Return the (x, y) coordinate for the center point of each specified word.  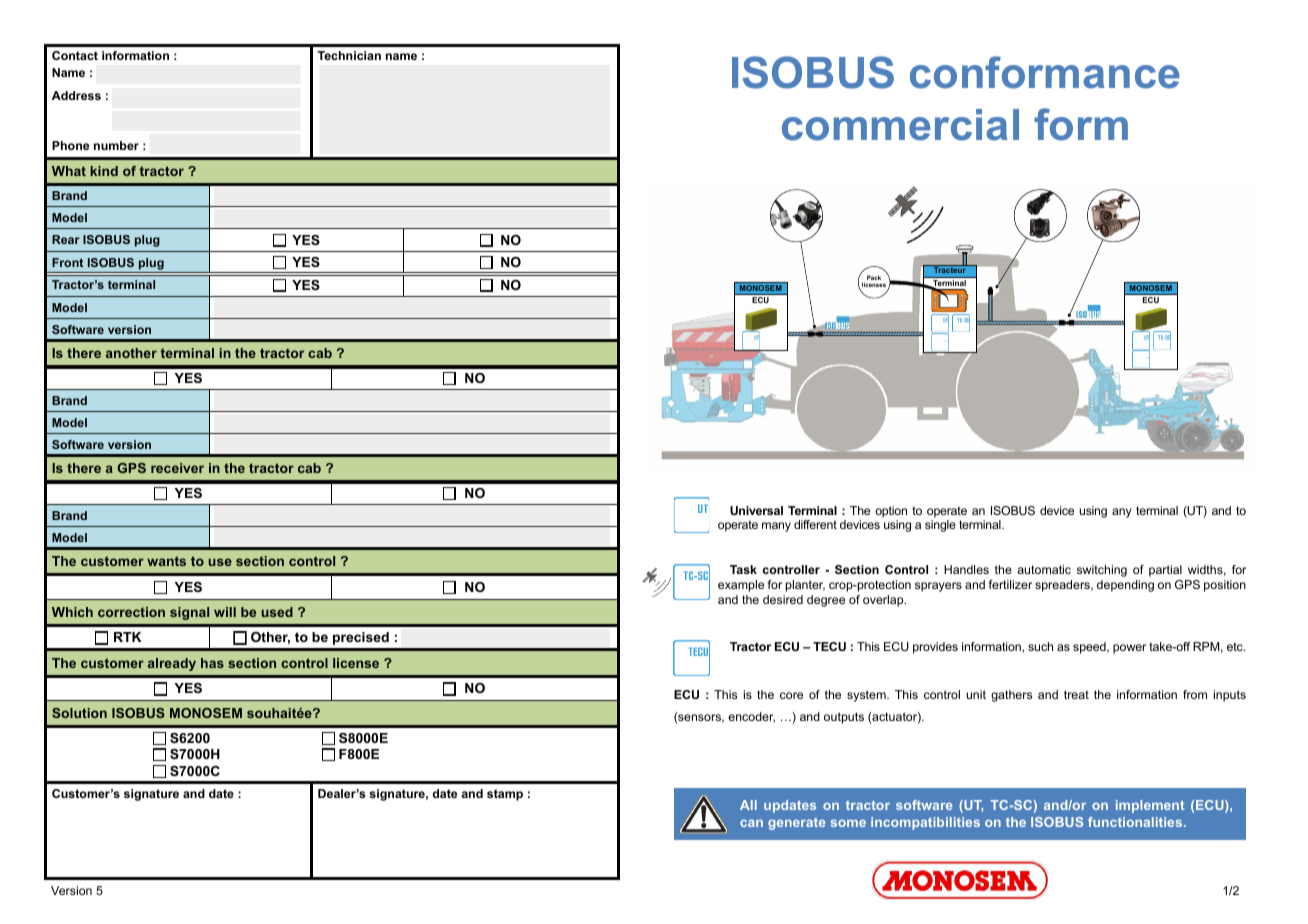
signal (189, 613)
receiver (177, 468)
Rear (65, 239)
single (940, 526)
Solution (79, 713)
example (741, 586)
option (891, 512)
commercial (900, 125)
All (748, 805)
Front (67, 262)
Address (76, 95)
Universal (756, 510)
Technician (349, 55)
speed (1090, 648)
